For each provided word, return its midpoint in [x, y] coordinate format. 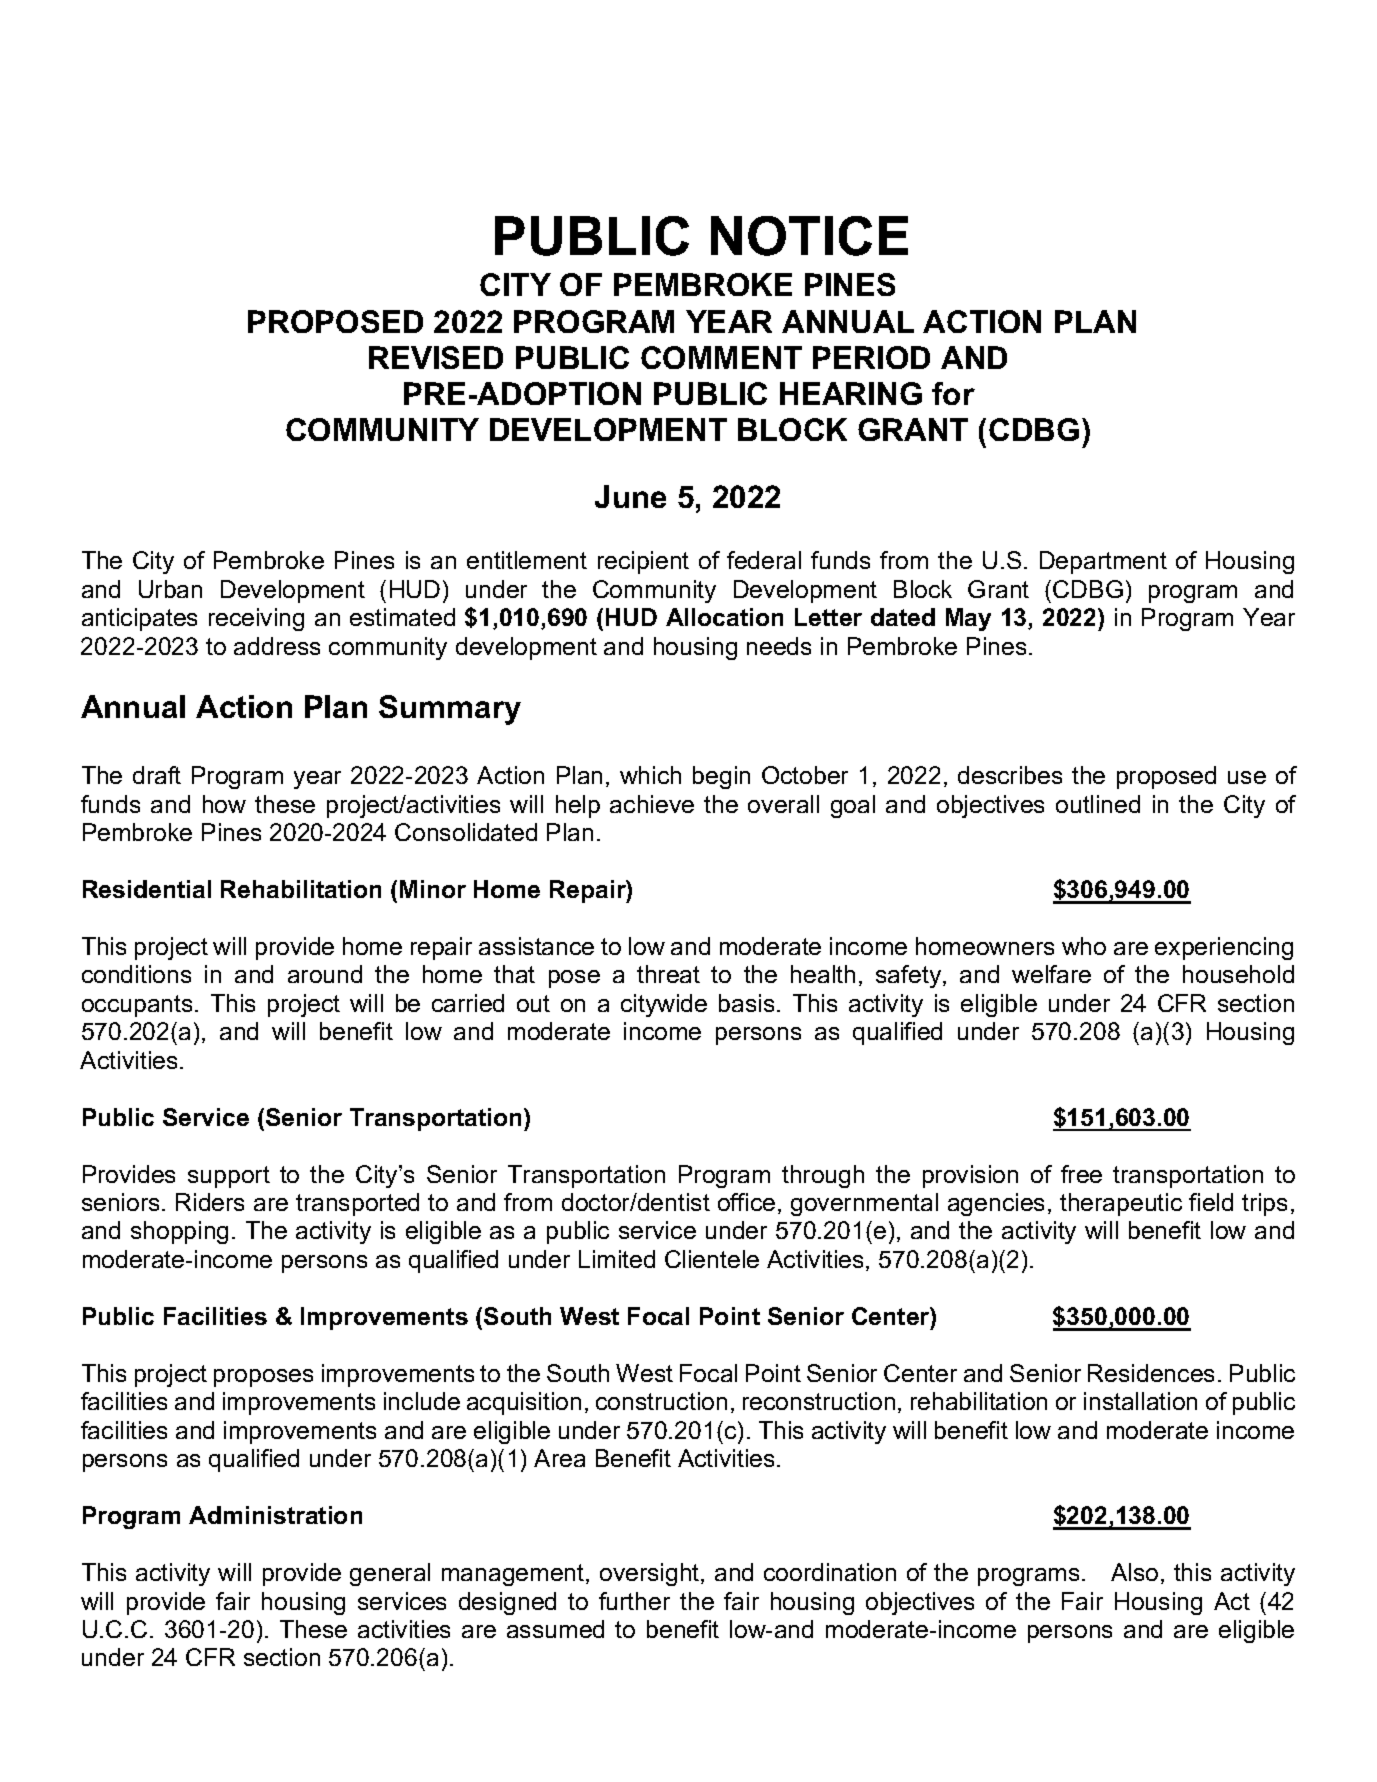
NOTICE [809, 236]
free [1081, 1174]
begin [721, 777]
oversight [651, 1574]
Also [1134, 1572]
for [953, 393]
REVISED [436, 357]
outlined [1098, 804]
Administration [275, 1515]
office [746, 1202]
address [277, 646]
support [229, 1177]
